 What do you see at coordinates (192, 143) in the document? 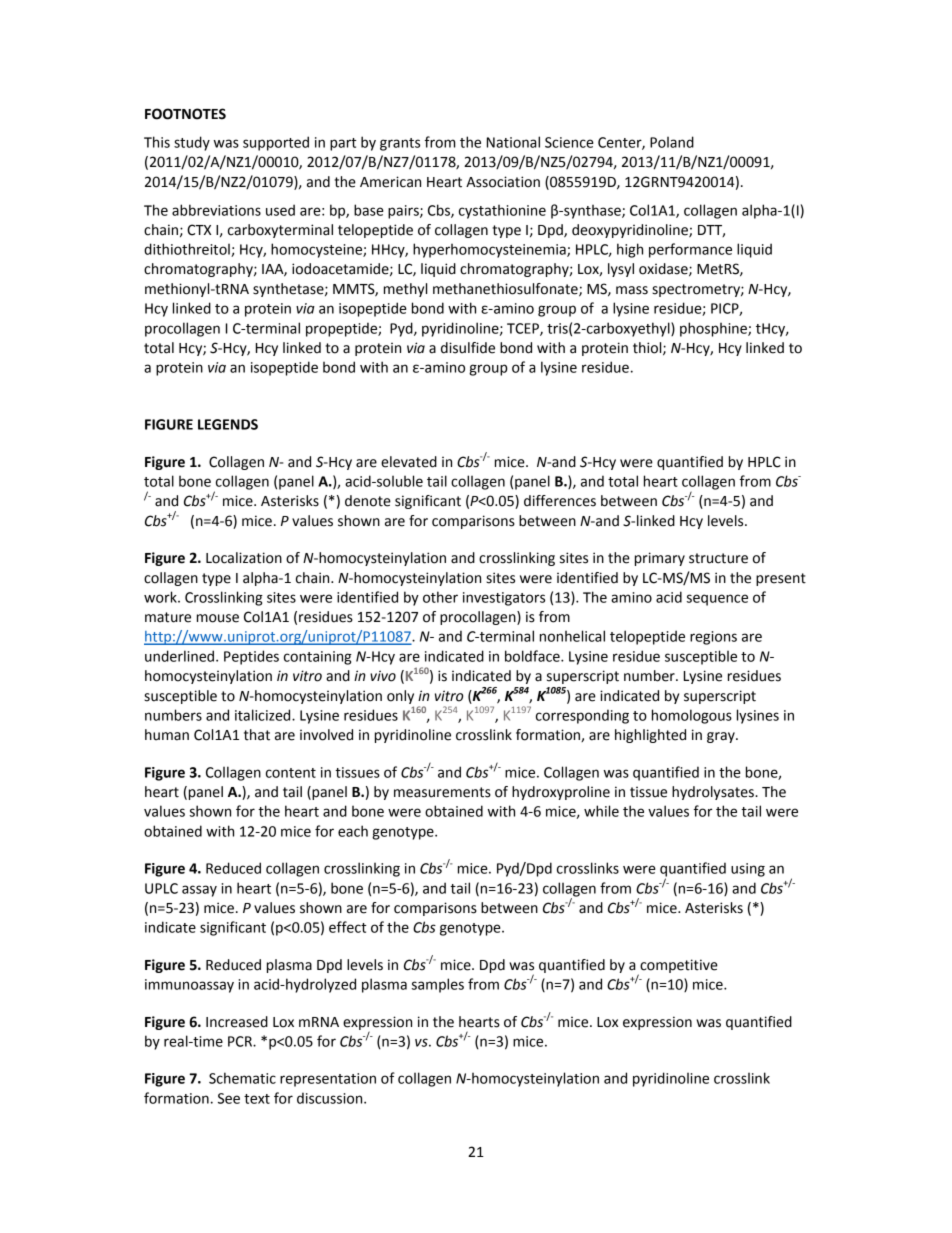
I see `study` at bounding box center [192, 143].
